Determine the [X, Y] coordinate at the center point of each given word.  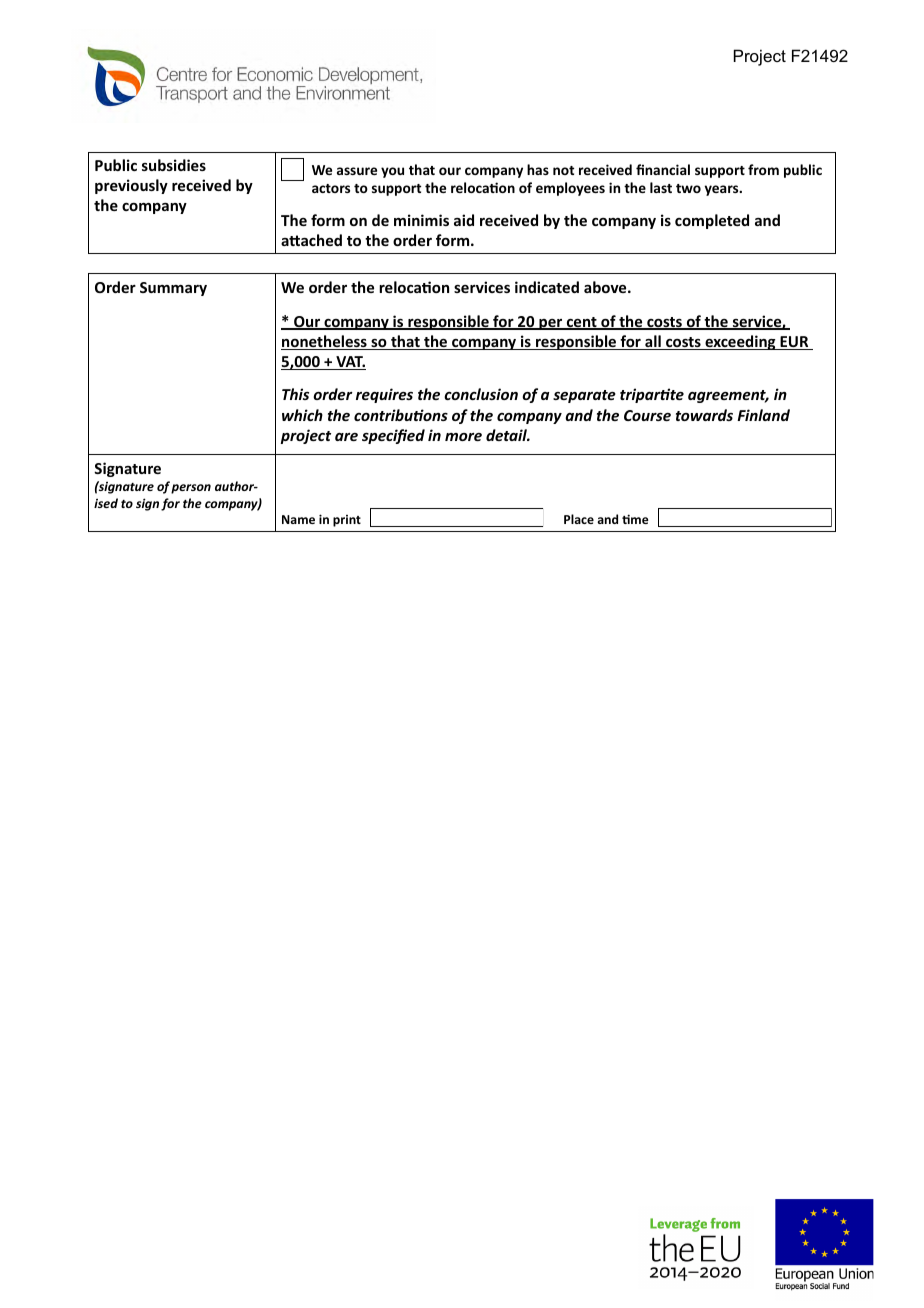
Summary [173, 289]
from [763, 169]
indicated [547, 287]
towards [704, 415]
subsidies [174, 165]
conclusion [481, 394]
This [295, 394]
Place [579, 519]
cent [581, 323]
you [392, 172]
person [191, 489]
